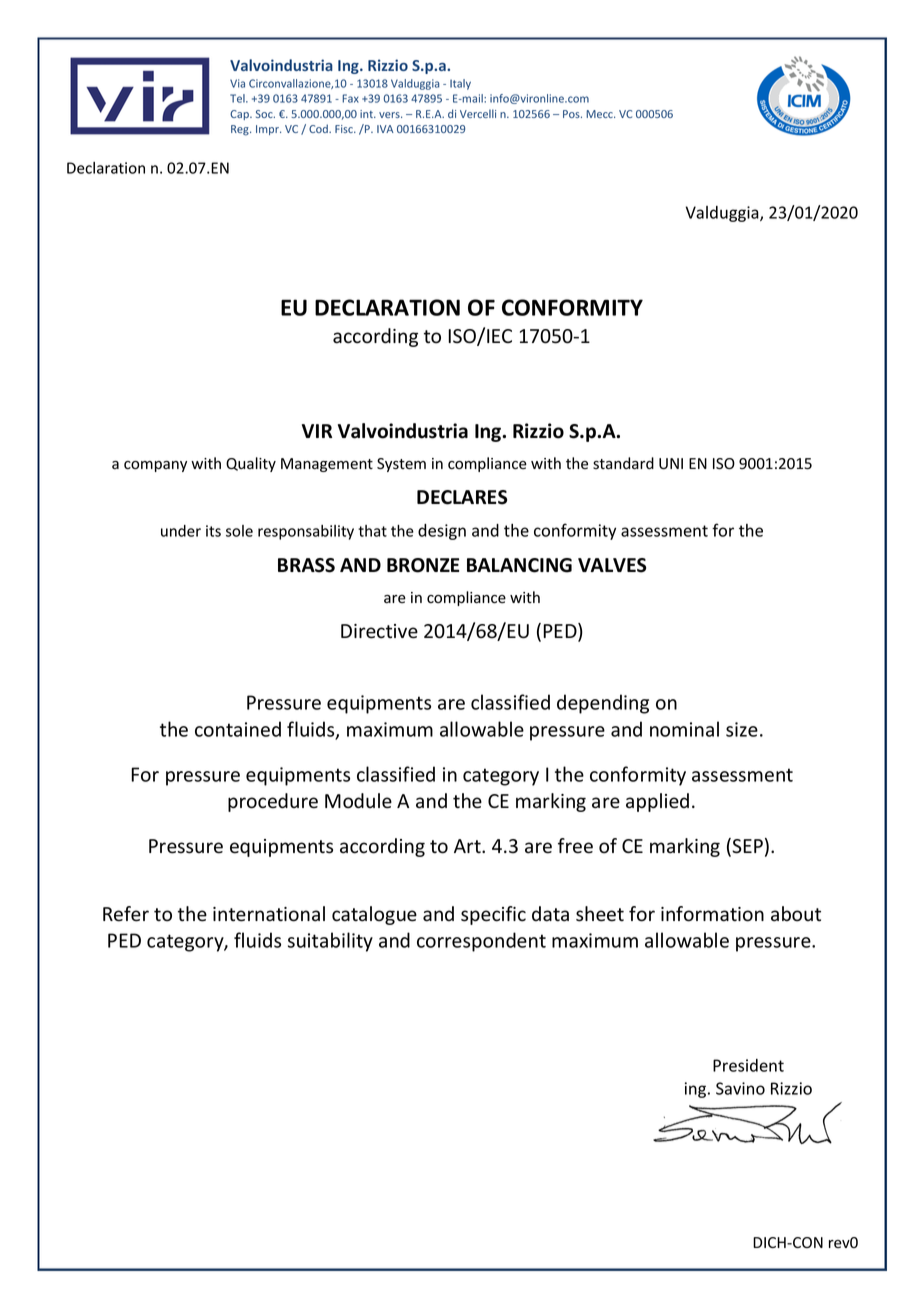  I want to click on Art, so click(468, 846).
